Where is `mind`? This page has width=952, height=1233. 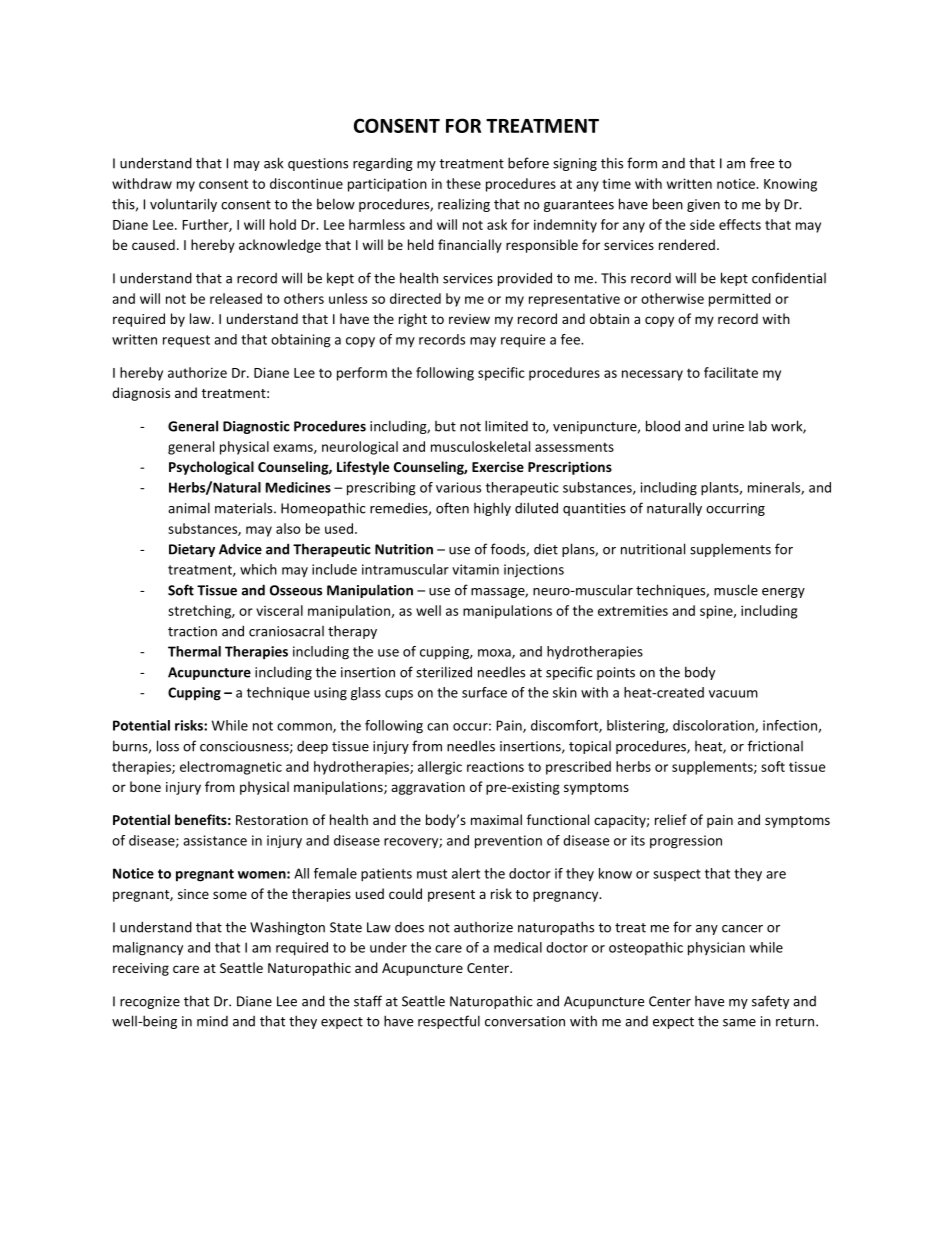 mind is located at coordinates (212, 1021).
